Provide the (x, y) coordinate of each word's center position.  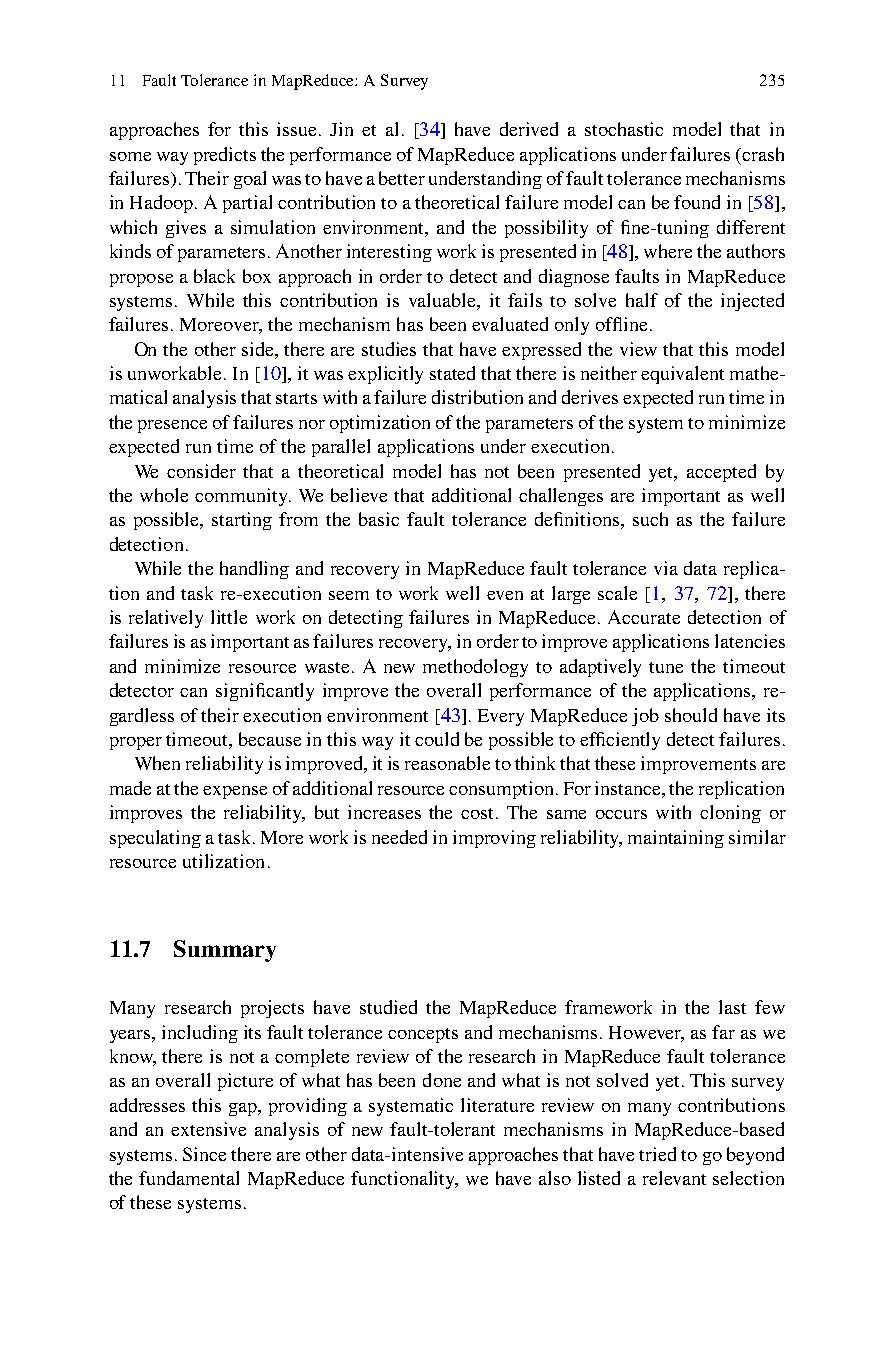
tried (657, 1154)
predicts (225, 156)
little (229, 617)
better (402, 178)
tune (666, 667)
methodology (475, 668)
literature (497, 1105)
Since (204, 1154)
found (697, 202)
